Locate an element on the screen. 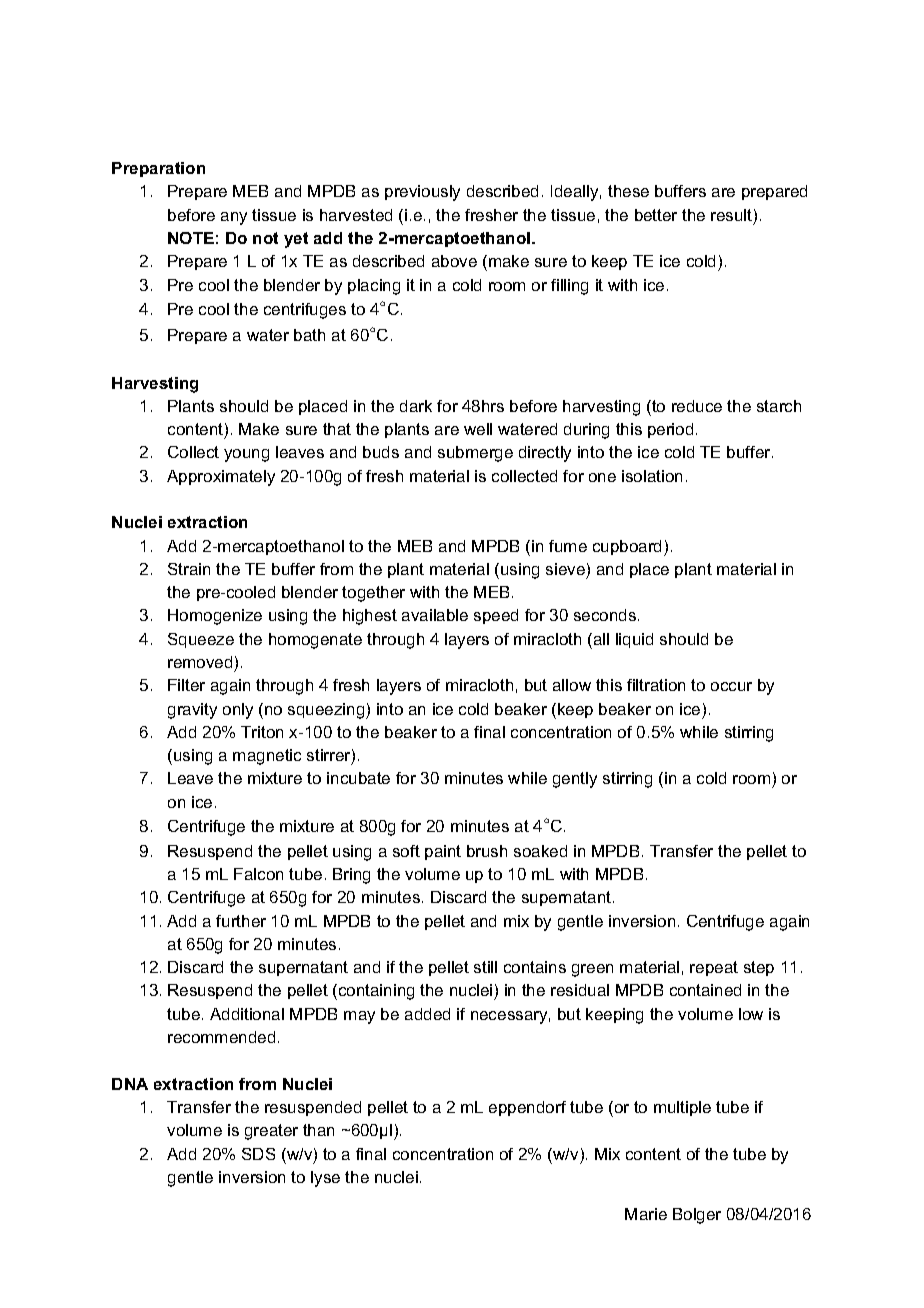 Image resolution: width=924 pixels, height=1308 pixels. Filter is located at coordinates (186, 685).
